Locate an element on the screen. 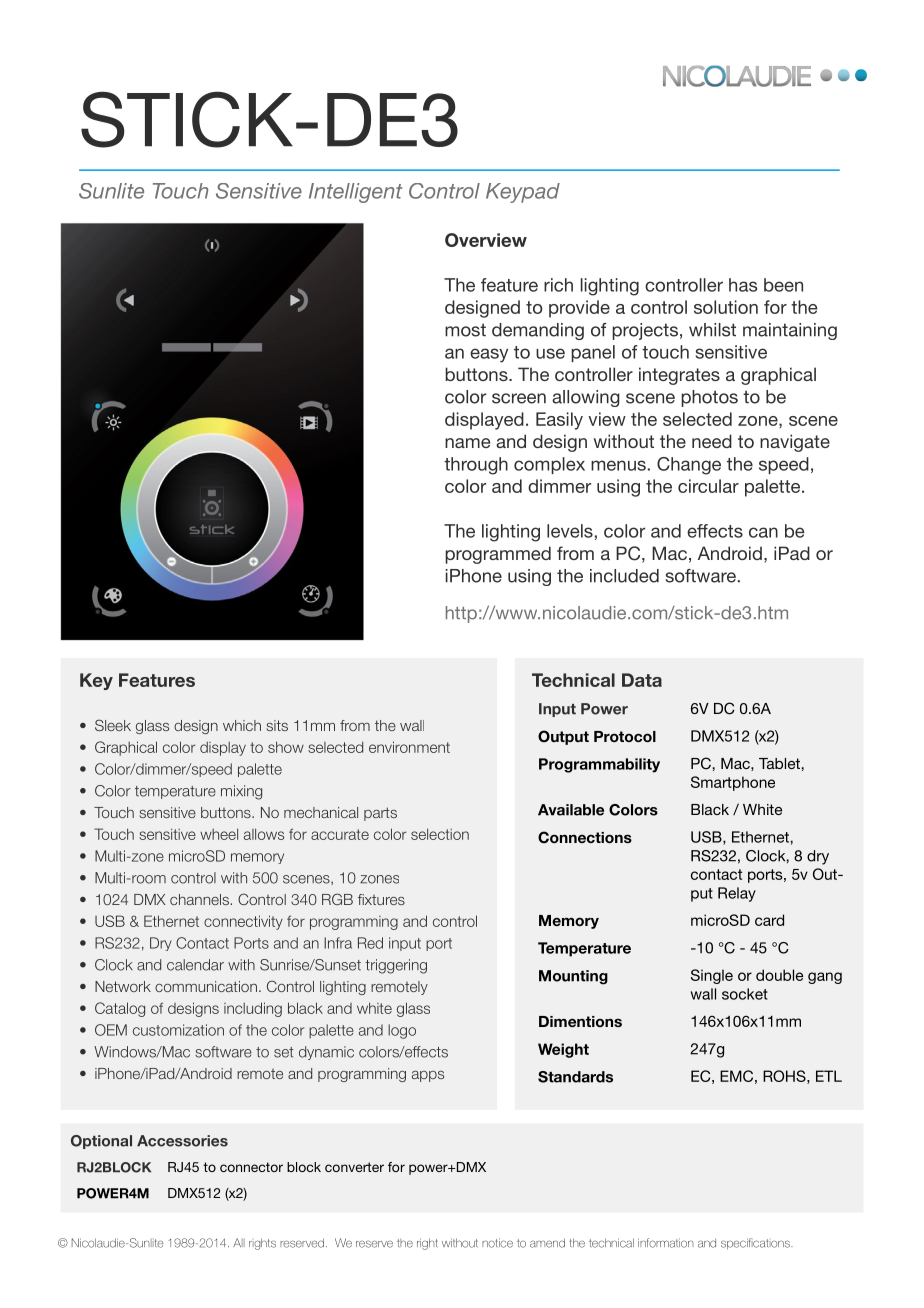  has is located at coordinates (743, 285).
